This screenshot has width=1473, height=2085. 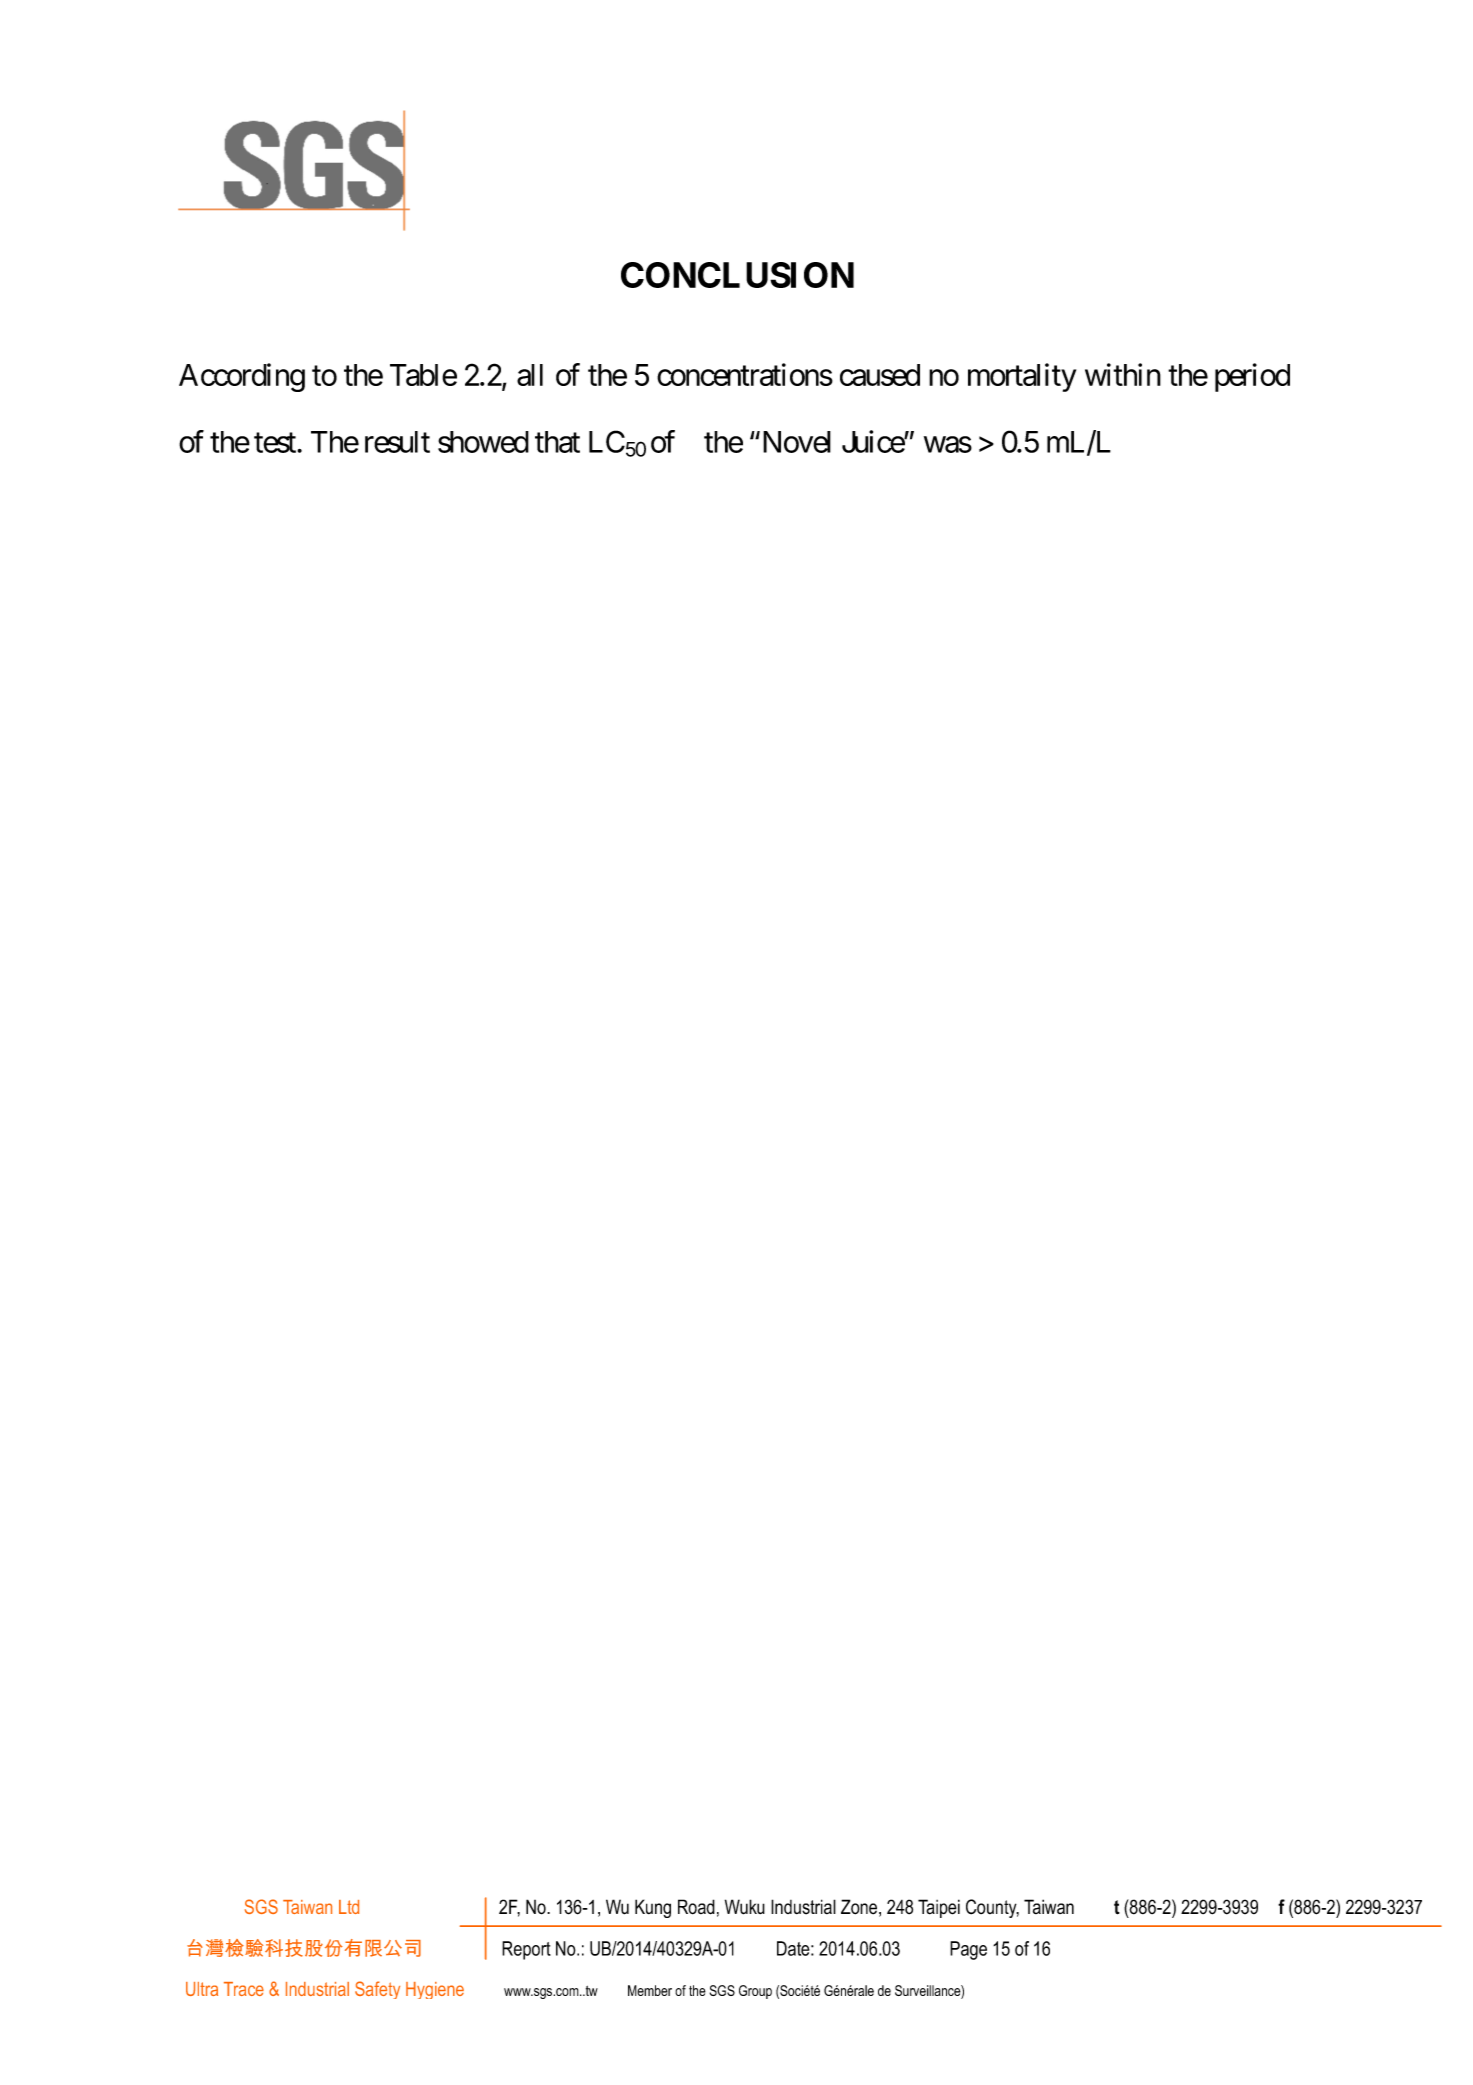 What do you see at coordinates (1123, 374) in the screenshot?
I see `within` at bounding box center [1123, 374].
